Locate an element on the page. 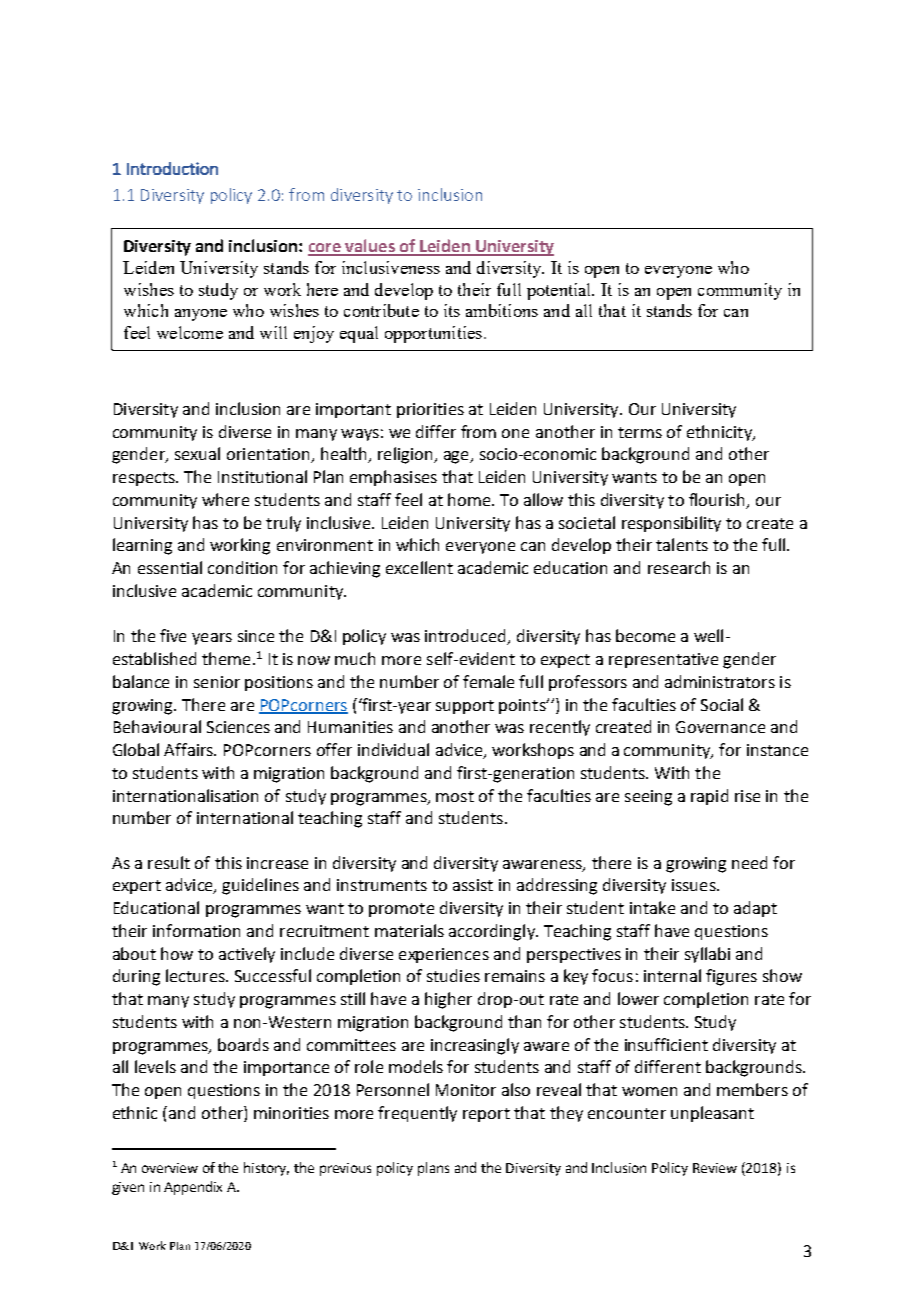 The width and height of the document is (924, 1308). Introduction is located at coordinates (172, 168).
